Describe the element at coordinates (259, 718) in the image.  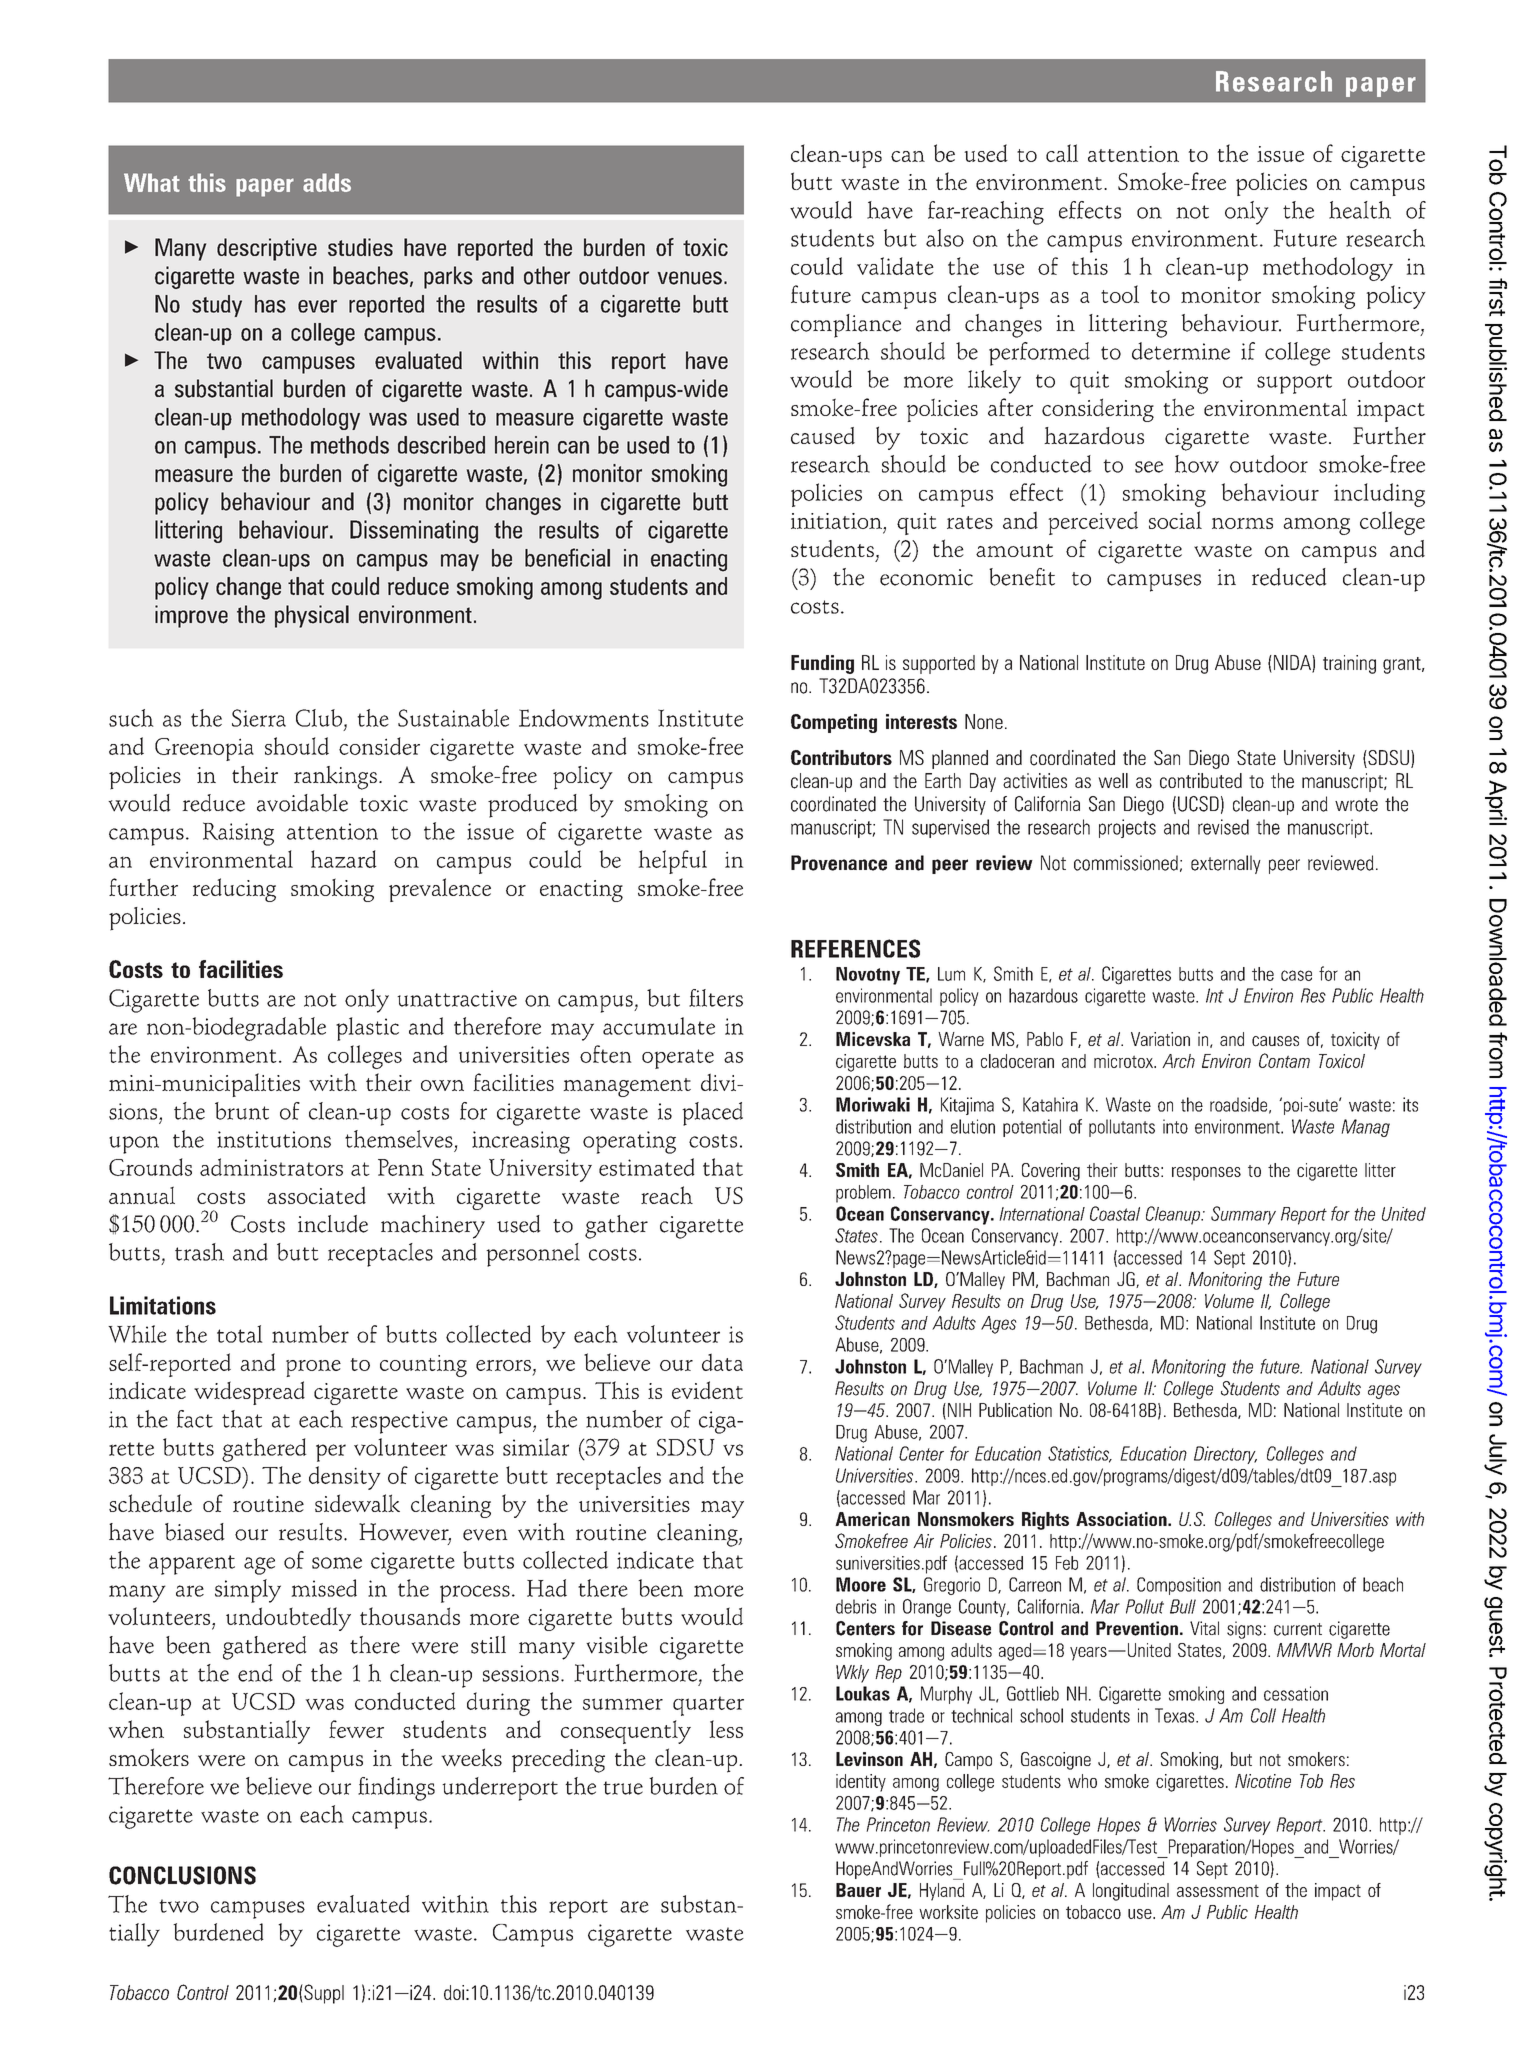
I see `Sierra` at that location.
